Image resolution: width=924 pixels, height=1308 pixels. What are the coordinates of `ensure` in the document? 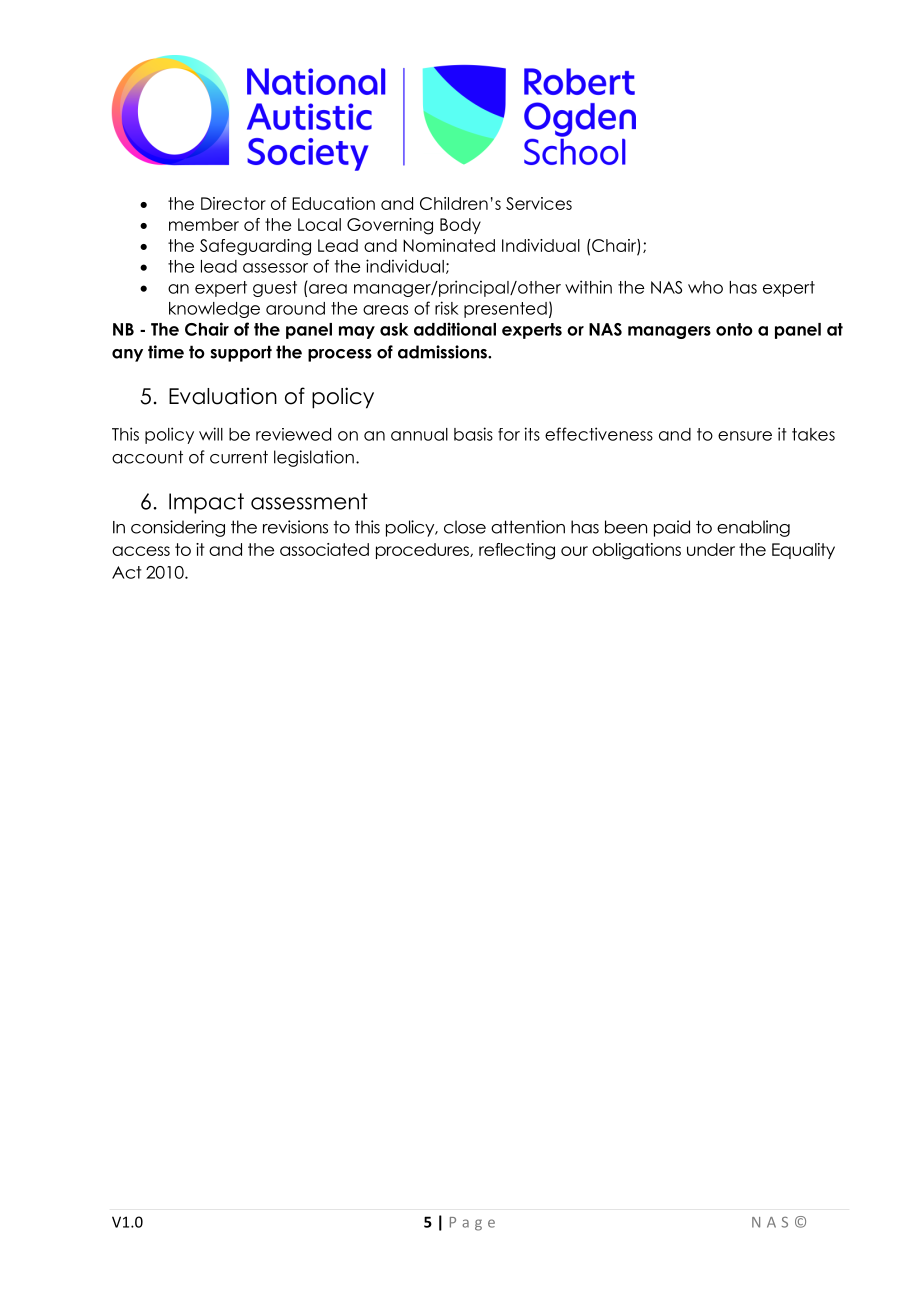 It's located at (745, 436).
